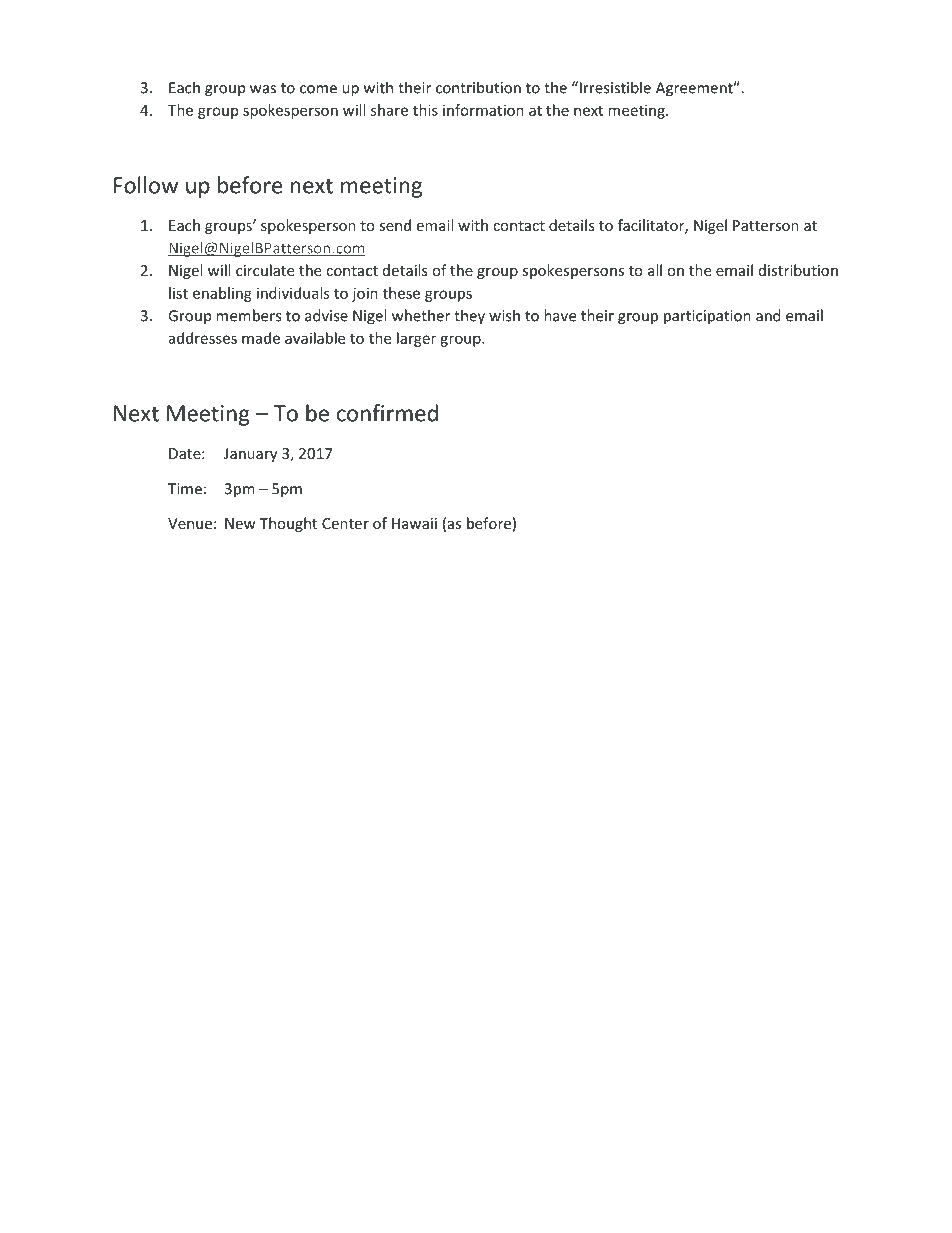  Describe the element at coordinates (478, 87) in the image. I see `contribution` at that location.
